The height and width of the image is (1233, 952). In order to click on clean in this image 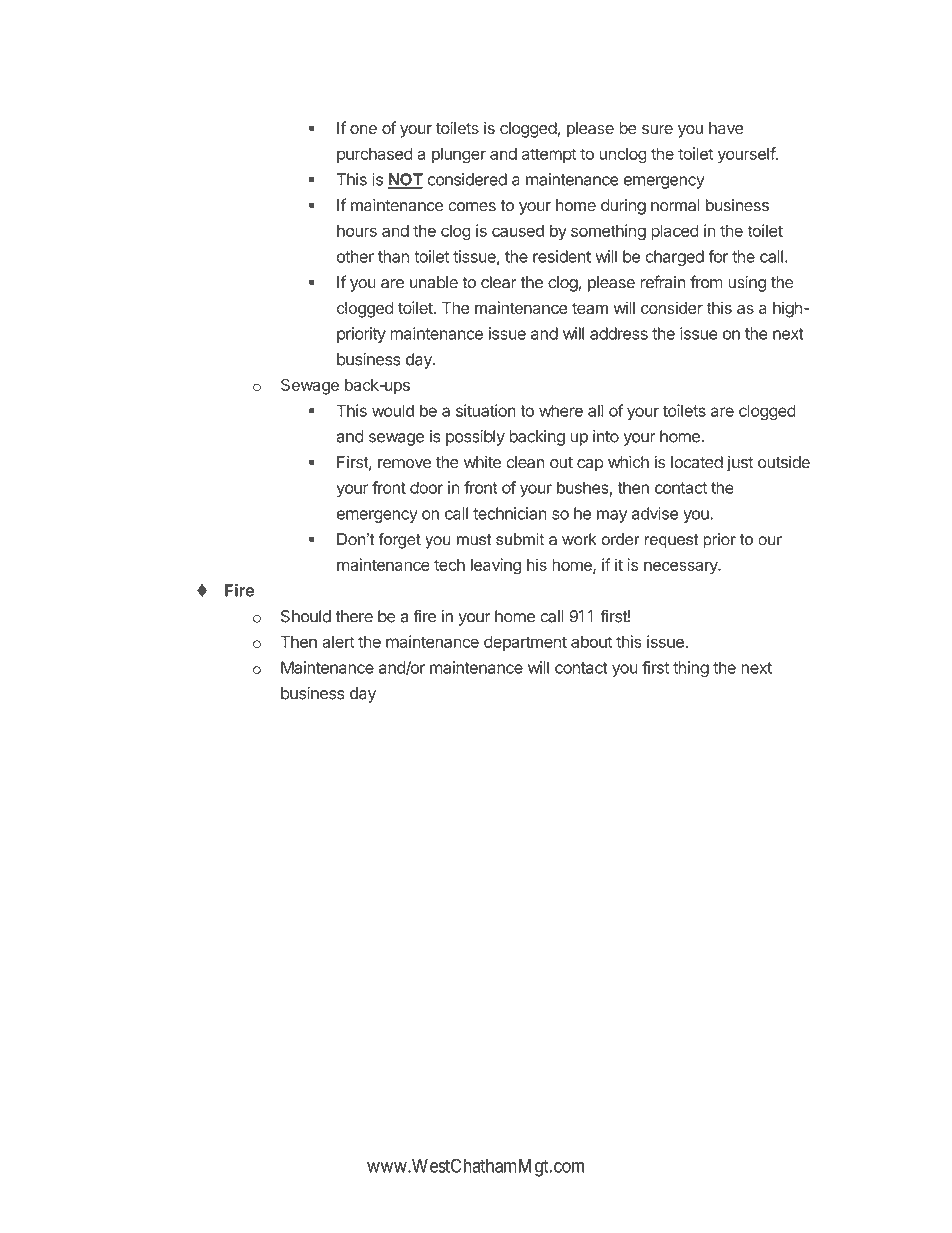, I will do `click(525, 462)`.
